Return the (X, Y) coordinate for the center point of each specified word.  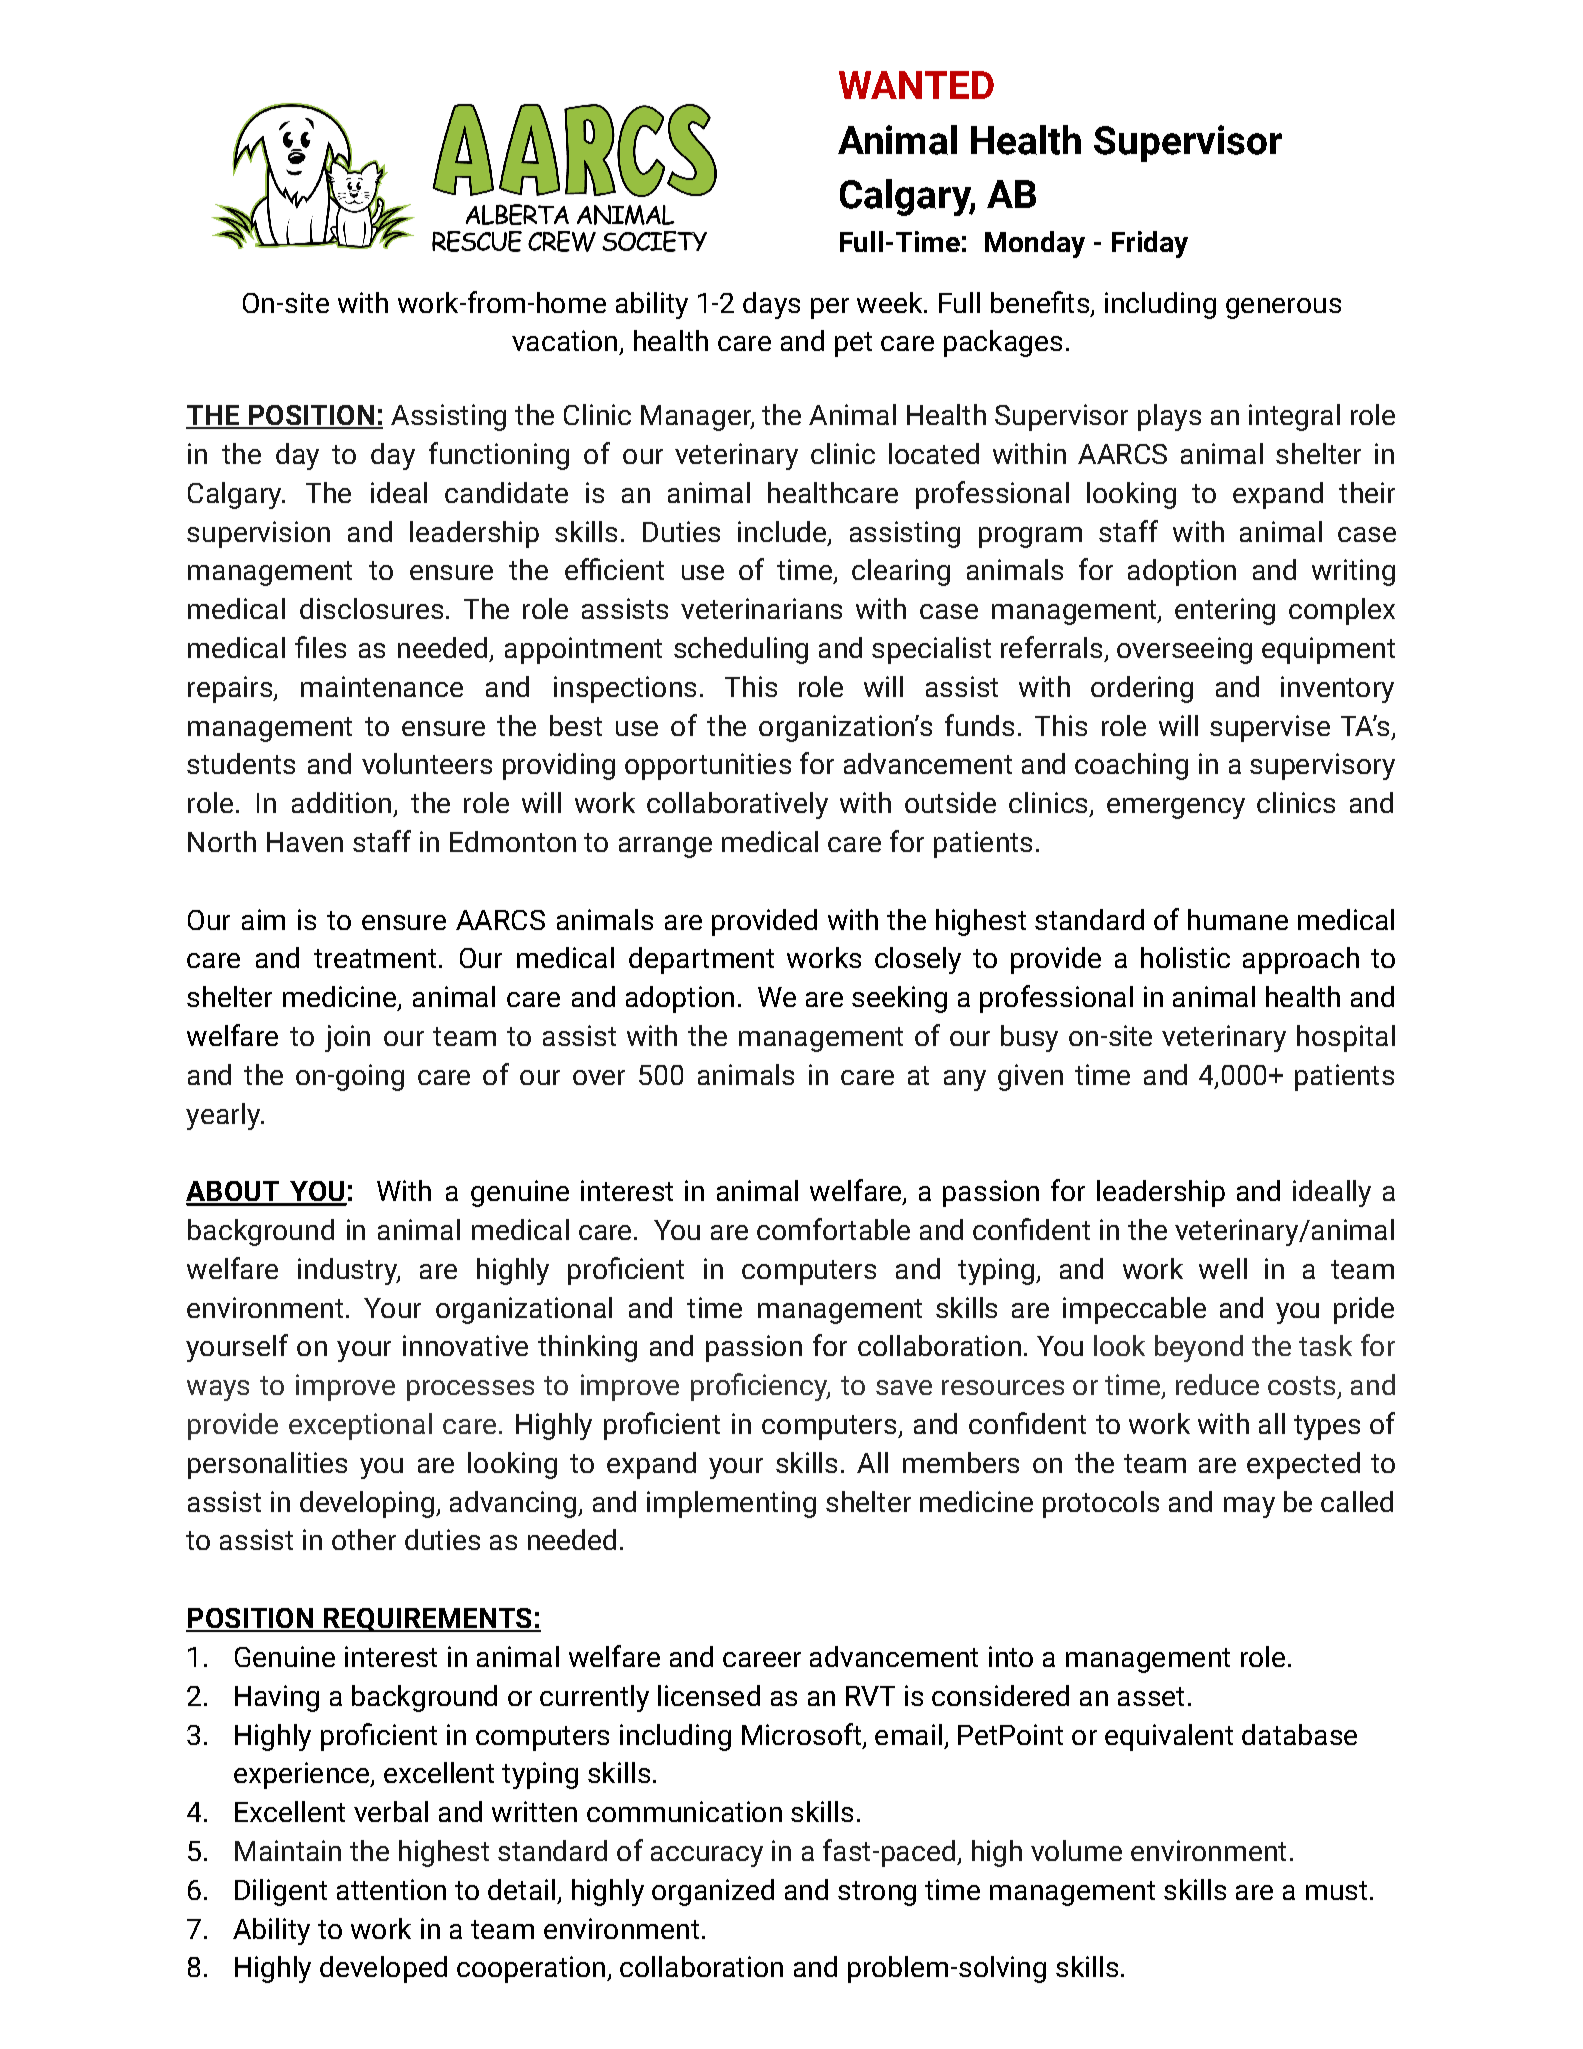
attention (391, 1889)
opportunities (708, 766)
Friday (1150, 244)
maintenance (382, 686)
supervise (1270, 728)
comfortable (833, 1229)
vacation (564, 340)
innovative (465, 1345)
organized (713, 1892)
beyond (1199, 1348)
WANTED (916, 85)
